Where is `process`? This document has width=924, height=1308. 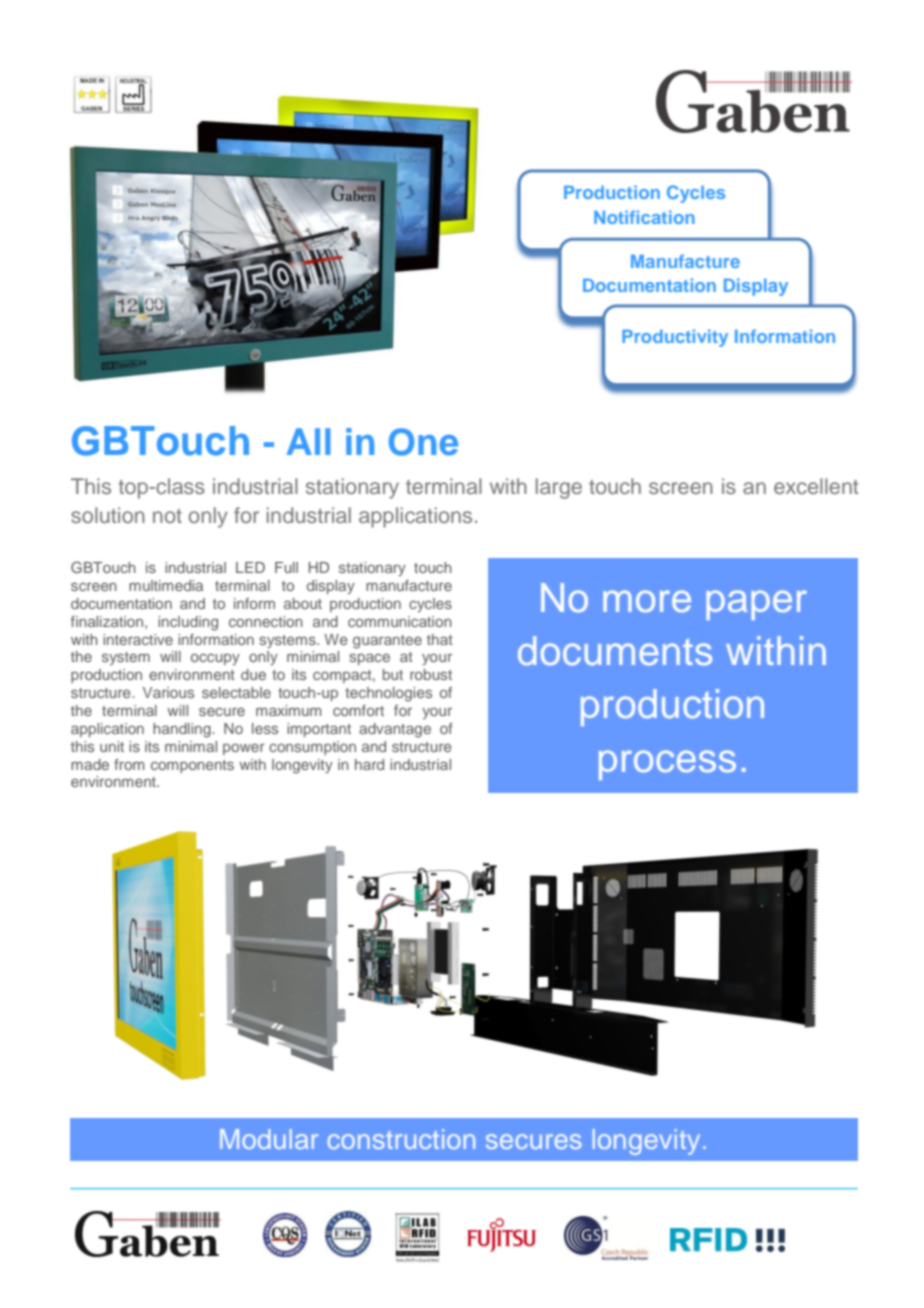
process is located at coordinates (667, 765).
